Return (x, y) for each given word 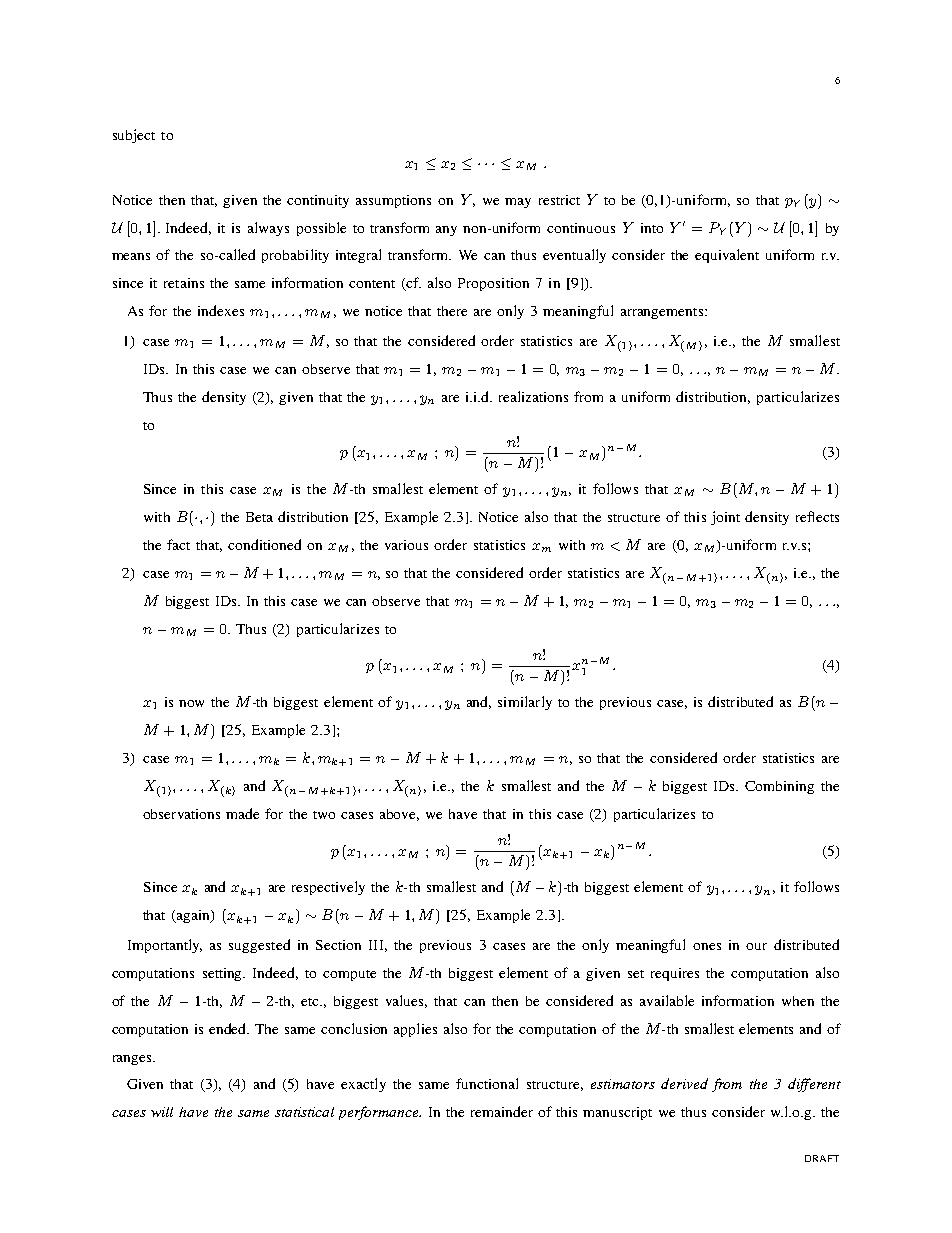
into (652, 228)
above (399, 815)
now (191, 703)
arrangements (663, 313)
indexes (221, 310)
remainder (502, 1111)
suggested (259, 946)
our (756, 946)
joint (725, 518)
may (518, 203)
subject (134, 136)
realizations (533, 396)
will (162, 1112)
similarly (525, 703)
